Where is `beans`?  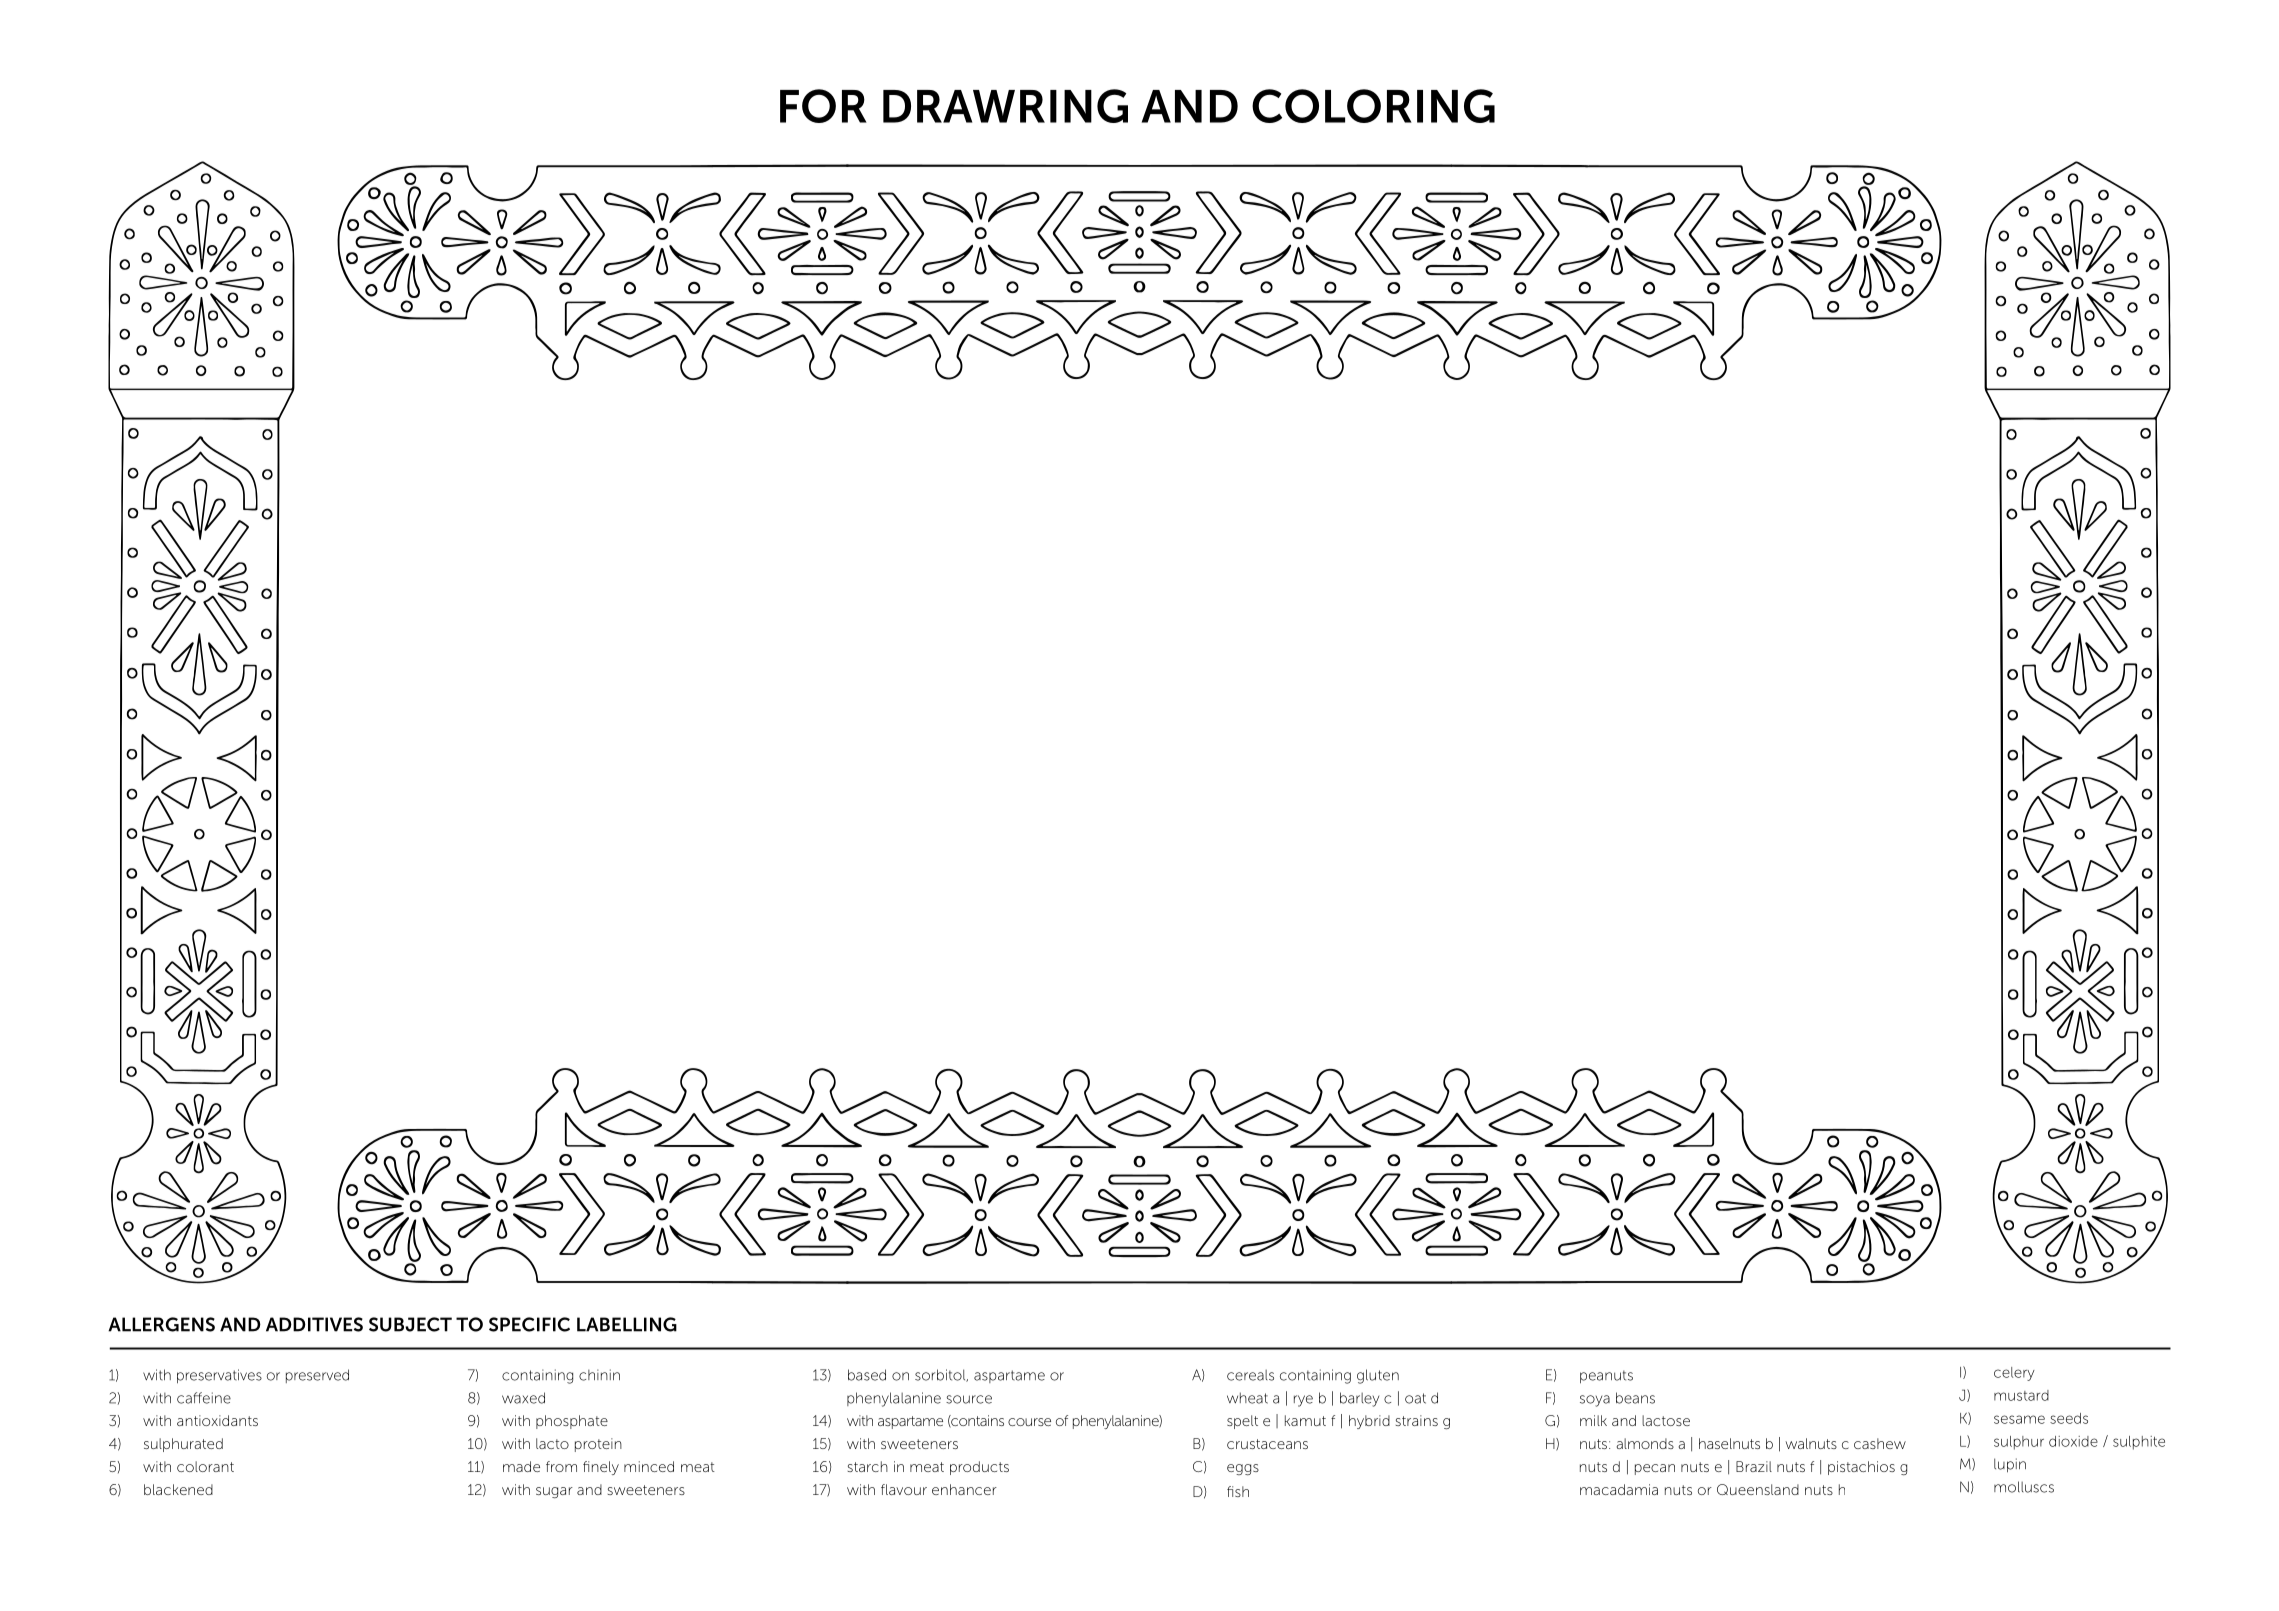
beans is located at coordinates (1635, 1398).
